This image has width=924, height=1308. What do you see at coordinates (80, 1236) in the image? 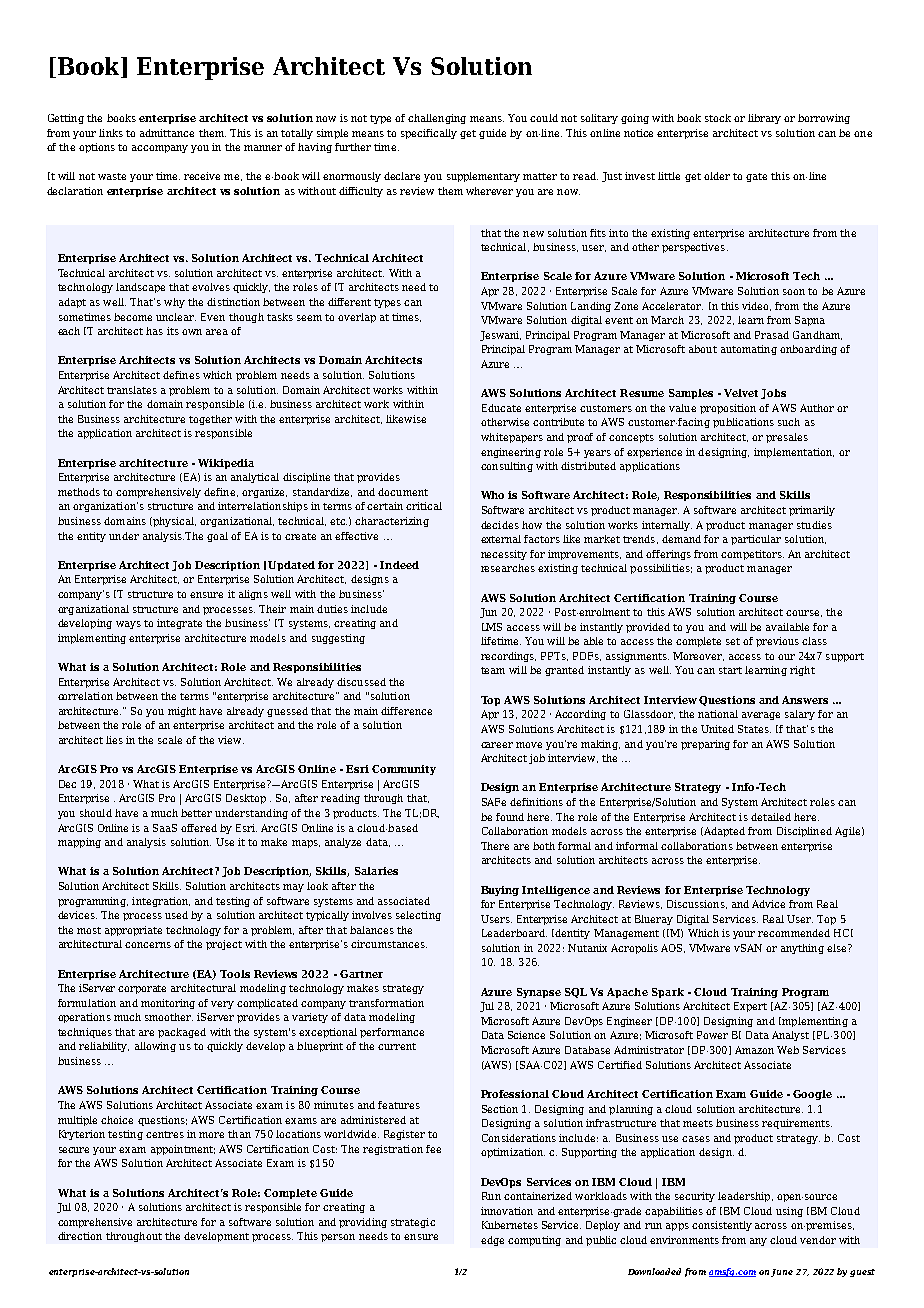
I see `direction` at bounding box center [80, 1236].
